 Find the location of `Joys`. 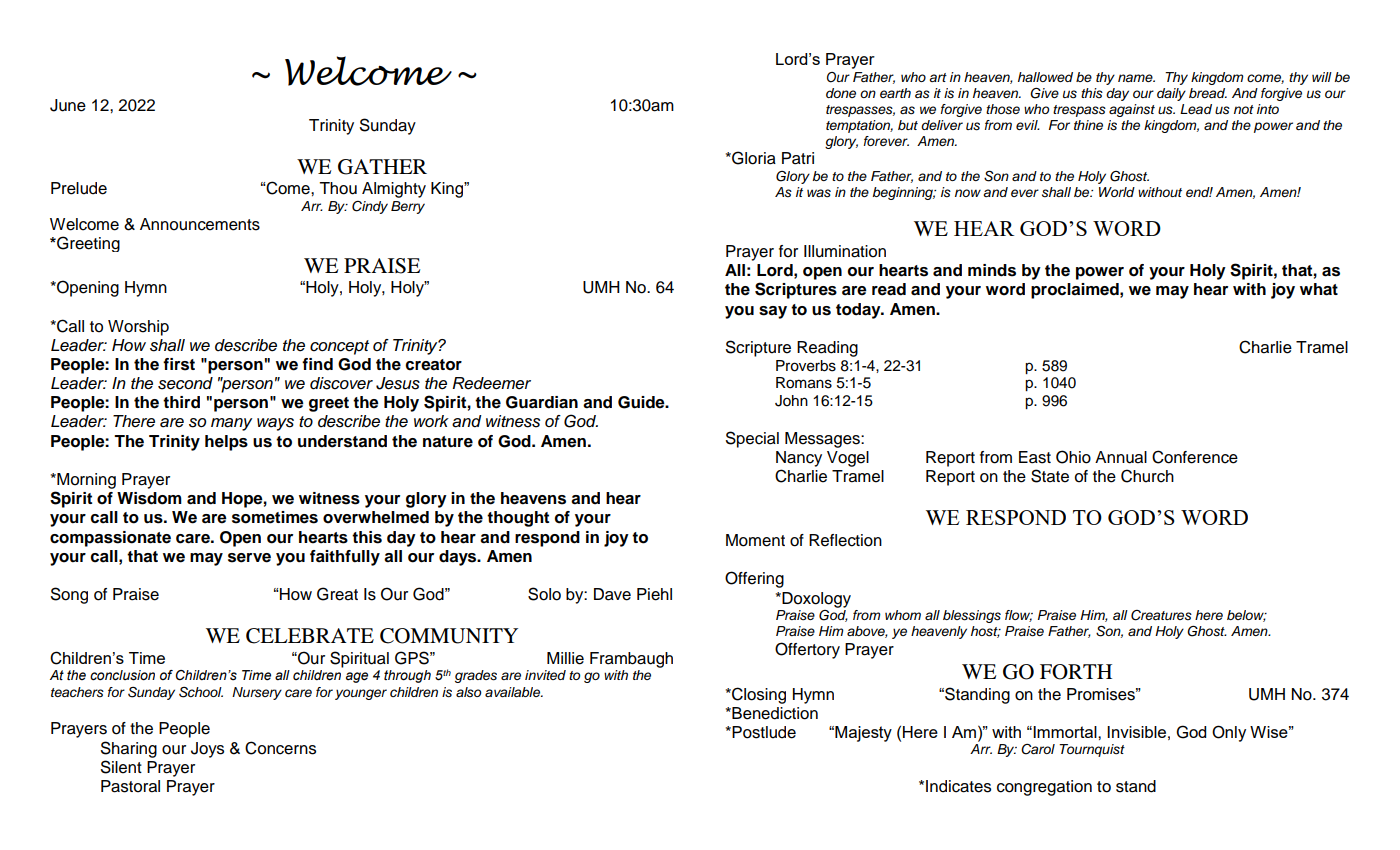

Joys is located at coordinates (207, 750).
